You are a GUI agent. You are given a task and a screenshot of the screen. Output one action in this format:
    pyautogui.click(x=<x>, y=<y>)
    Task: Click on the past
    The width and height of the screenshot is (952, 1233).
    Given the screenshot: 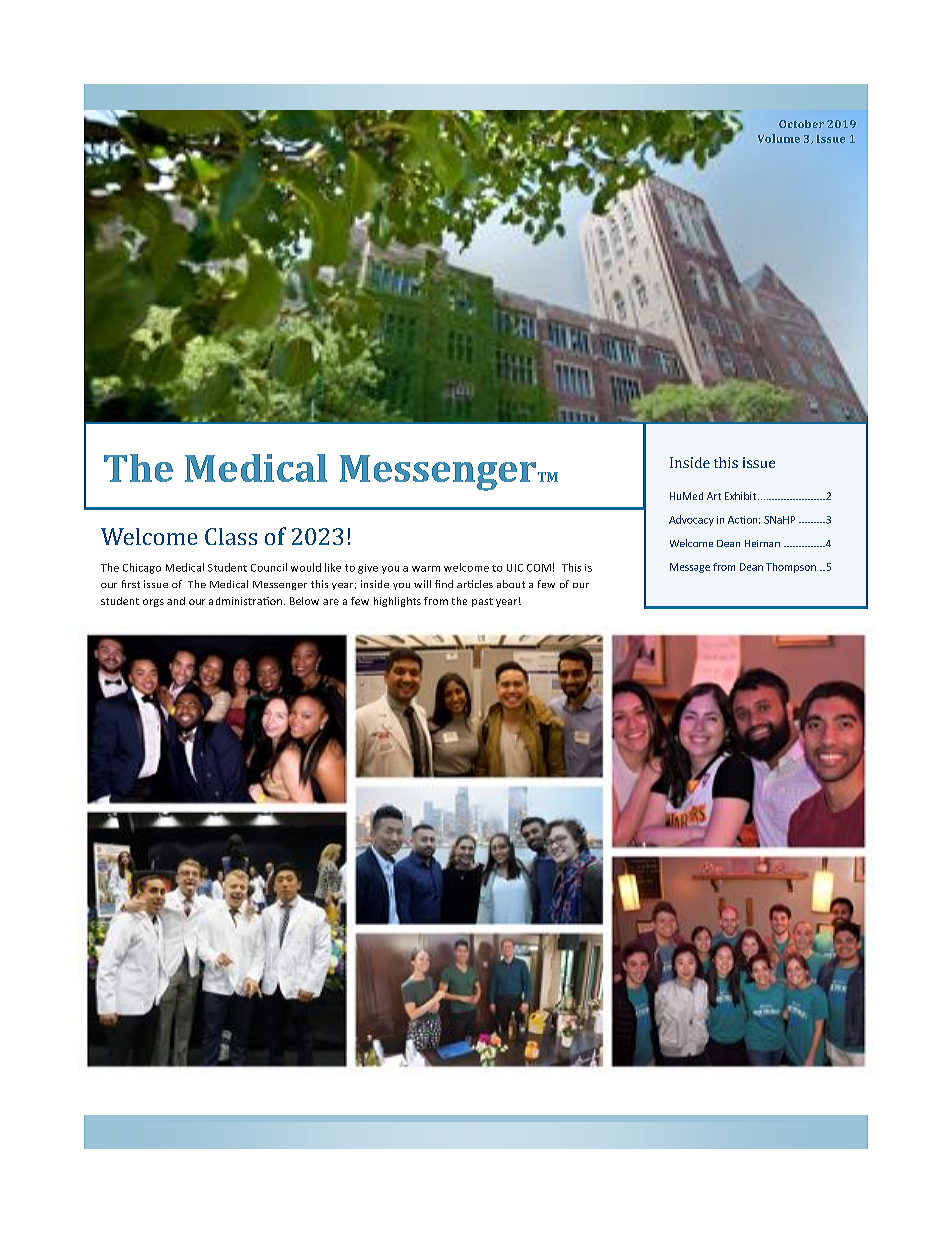 What is the action you would take?
    pyautogui.click(x=482, y=602)
